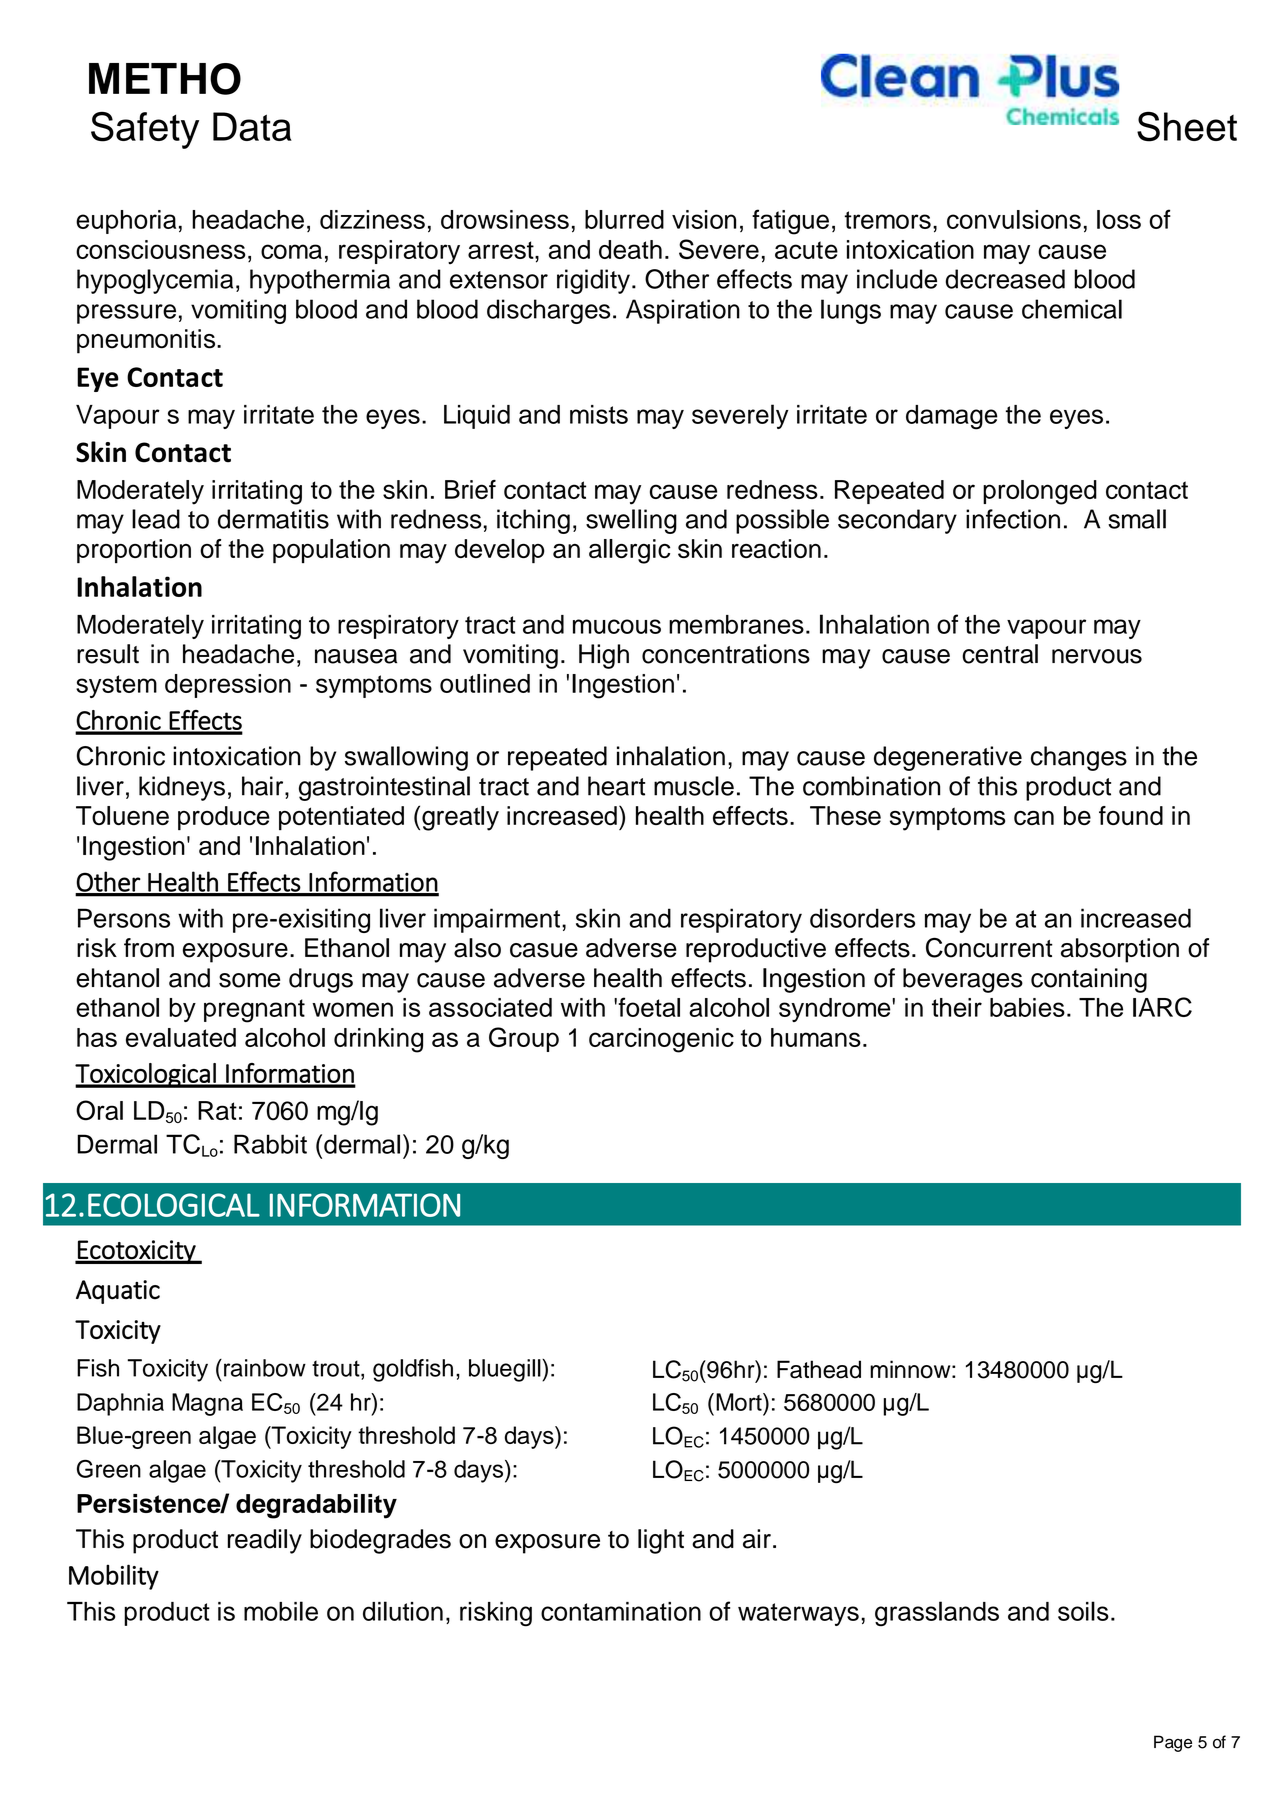 The width and height of the screenshot is (1286, 1818). Describe the element at coordinates (249, 980) in the screenshot. I see `some` at that location.
